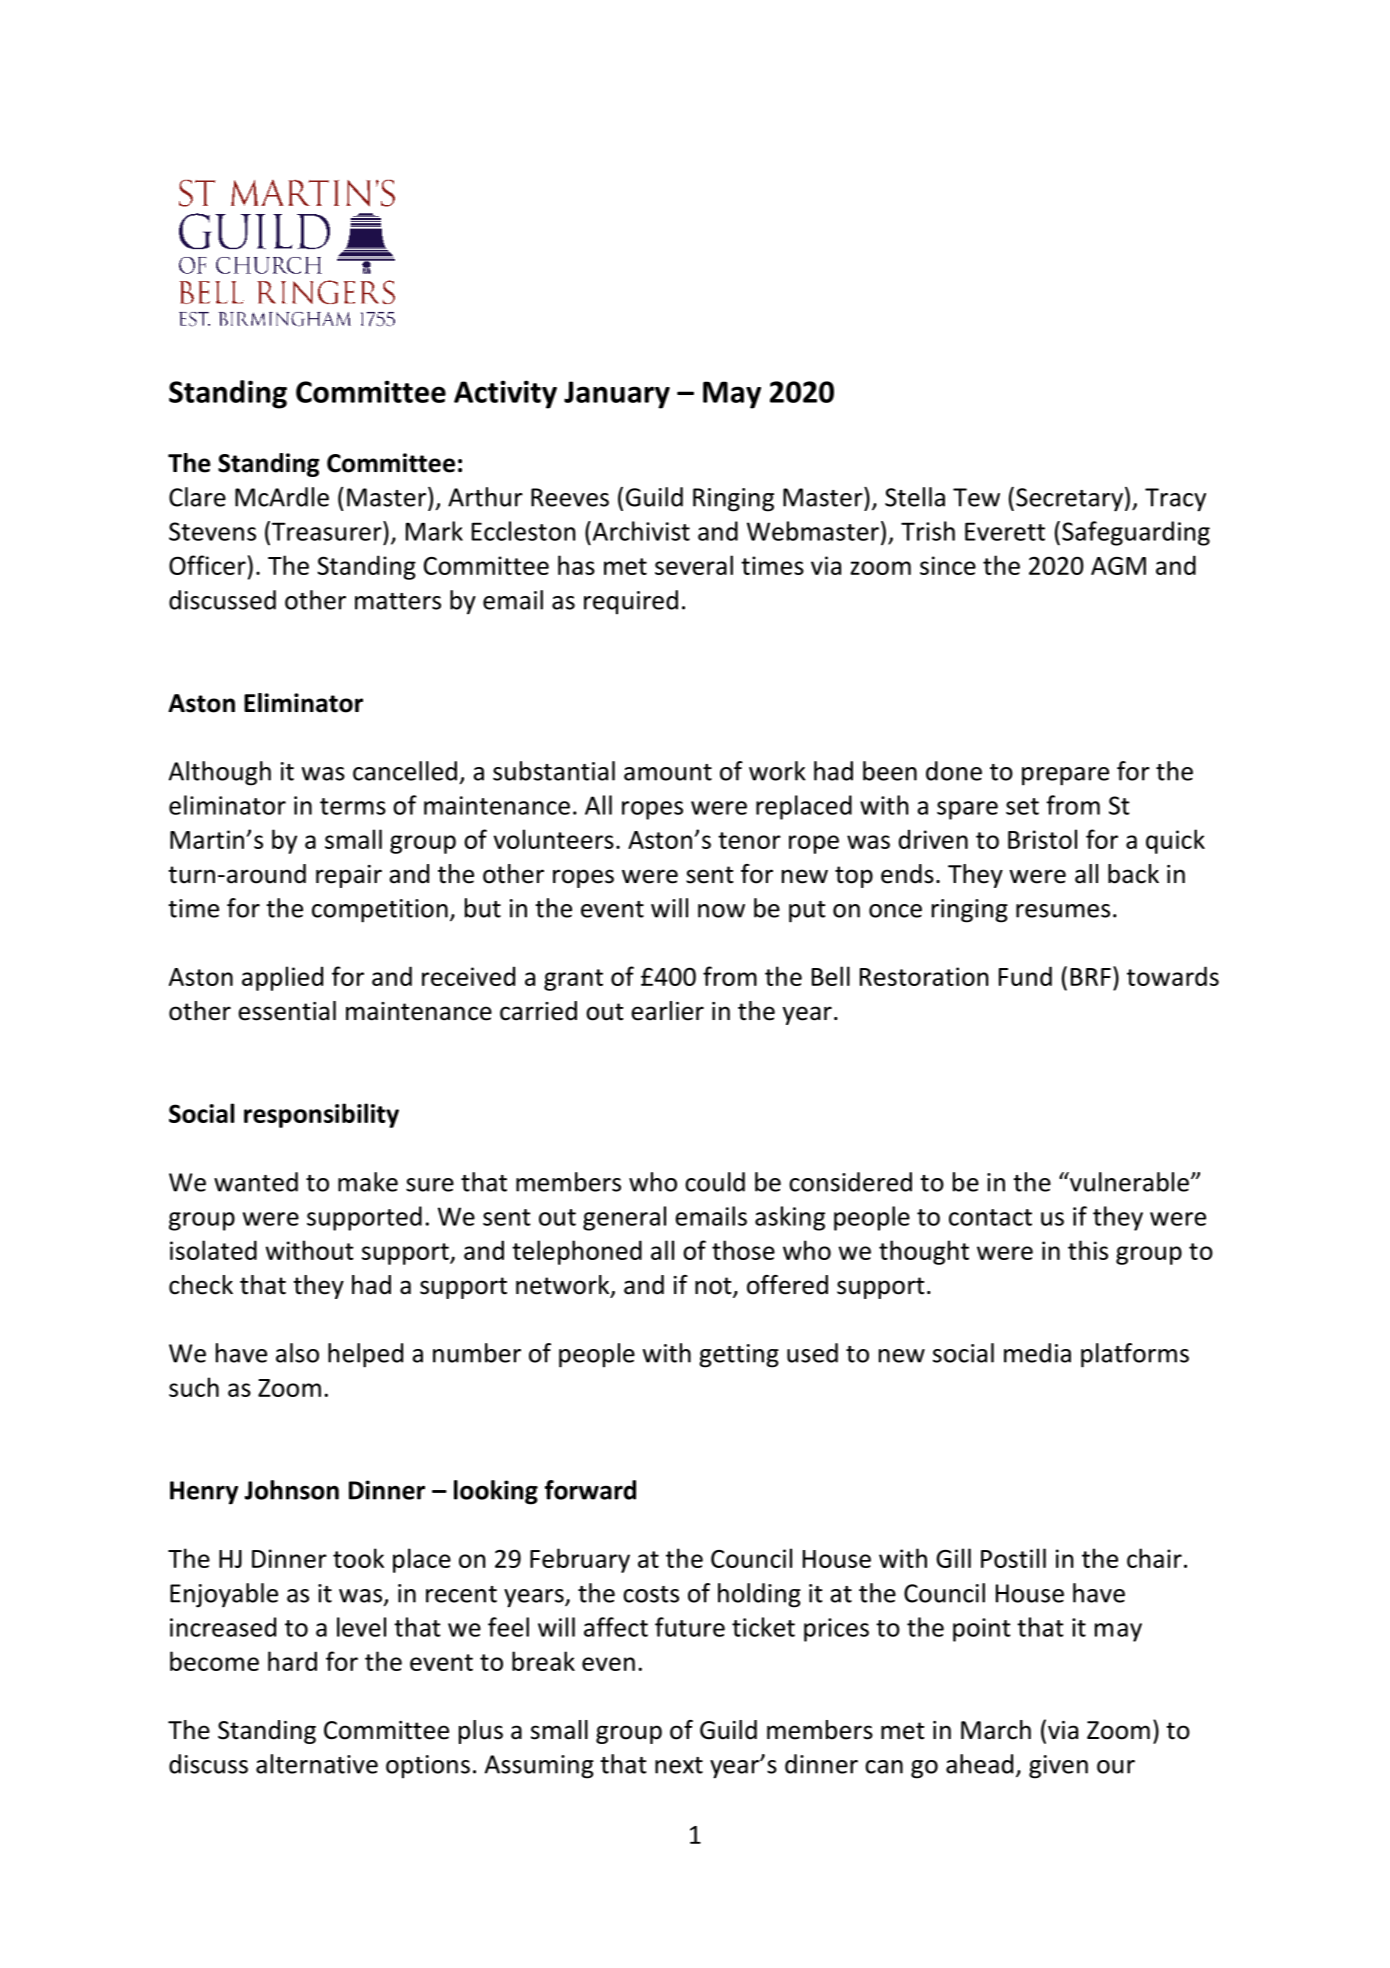  I want to click on Secretary, so click(1069, 500).
